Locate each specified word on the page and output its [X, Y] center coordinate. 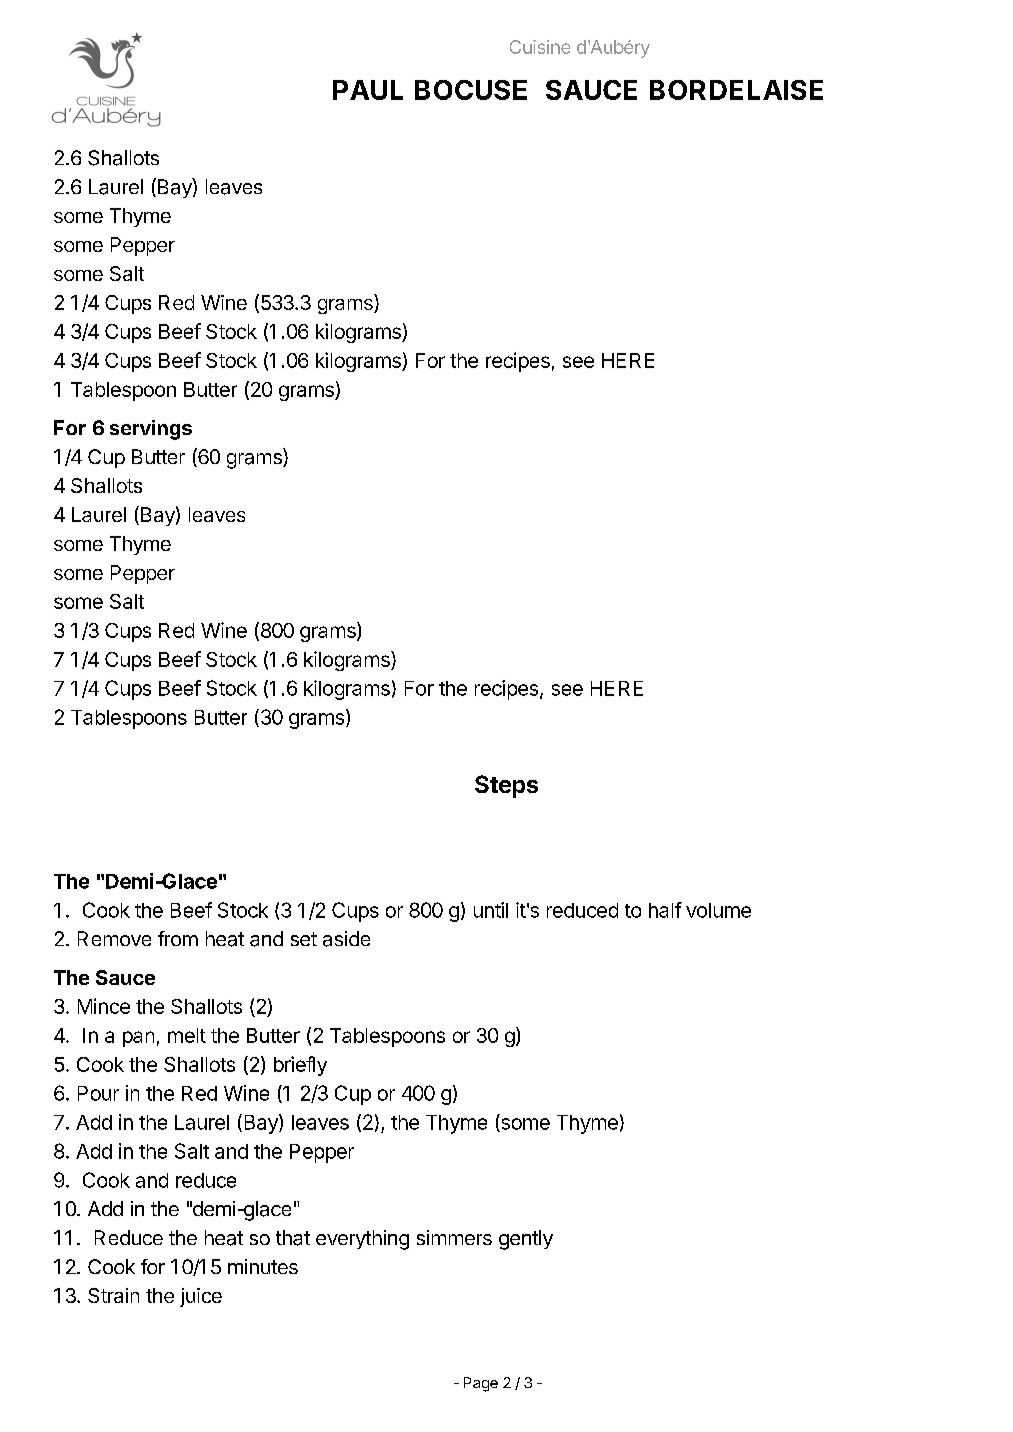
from [178, 938]
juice [201, 1297]
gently [526, 1240]
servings [151, 430]
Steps [506, 786]
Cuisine [540, 47]
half [665, 910]
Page [481, 1384]
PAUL [368, 90]
